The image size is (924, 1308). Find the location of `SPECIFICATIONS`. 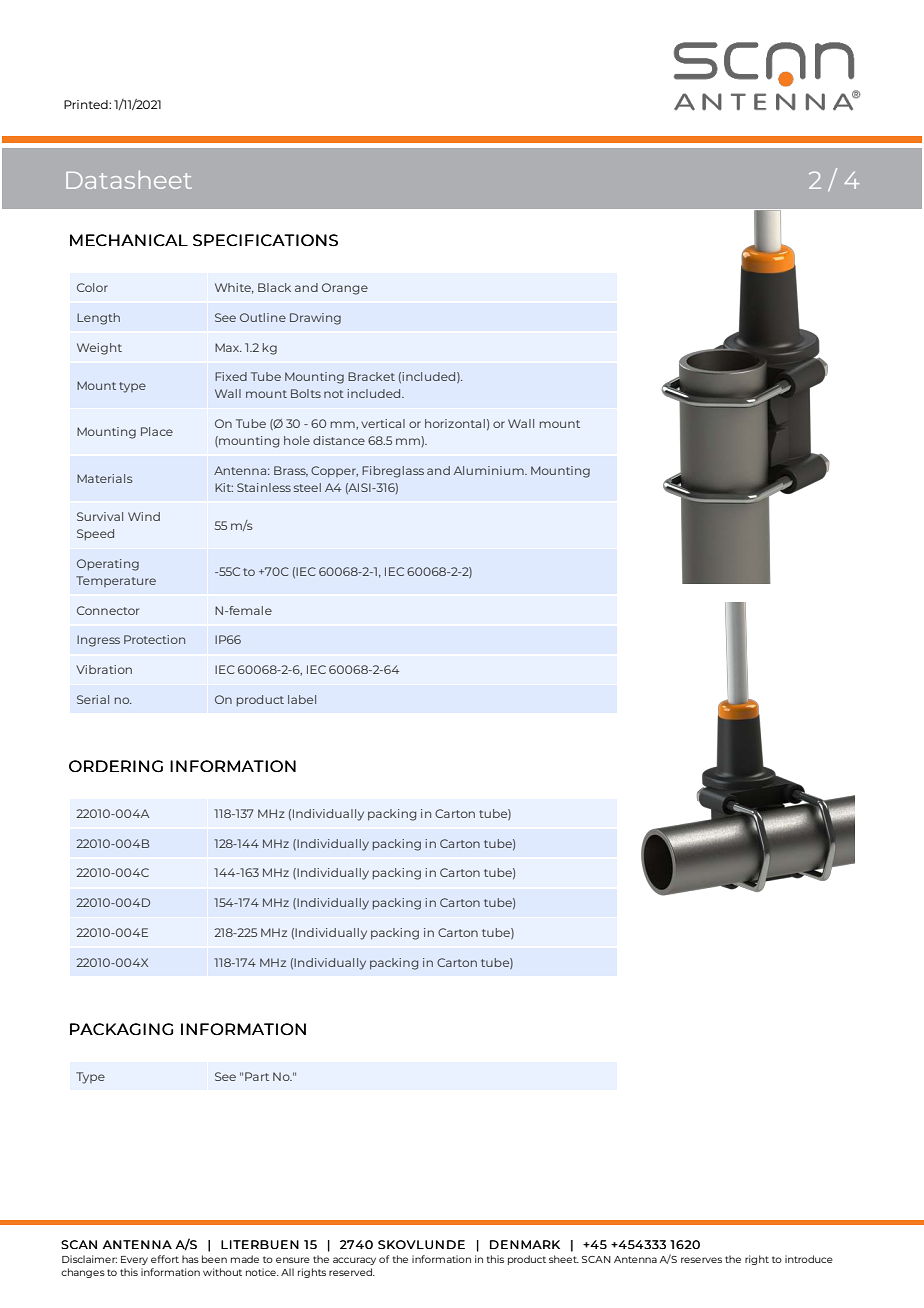

SPECIFICATIONS is located at coordinates (265, 240).
